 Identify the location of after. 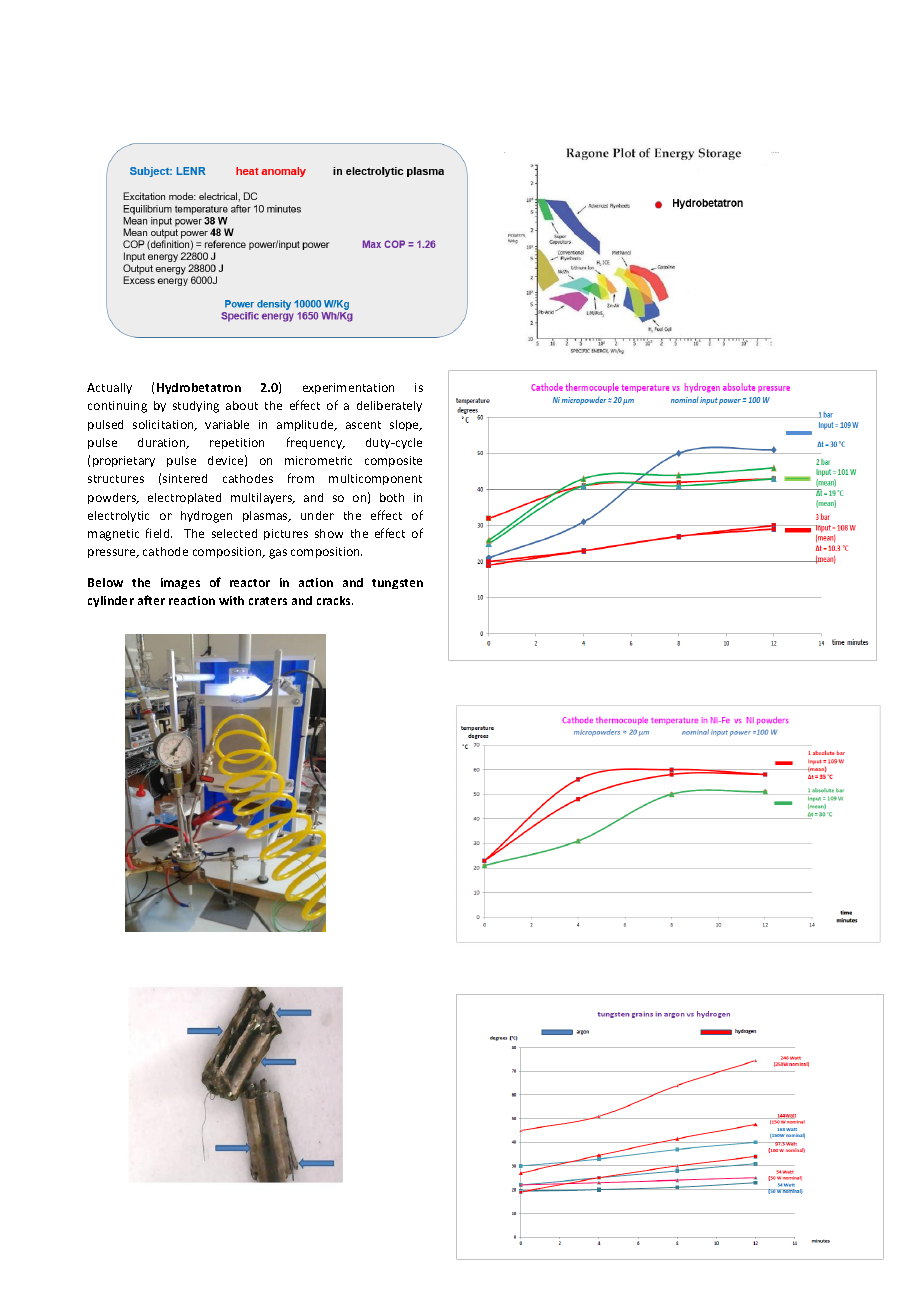
(151, 600).
